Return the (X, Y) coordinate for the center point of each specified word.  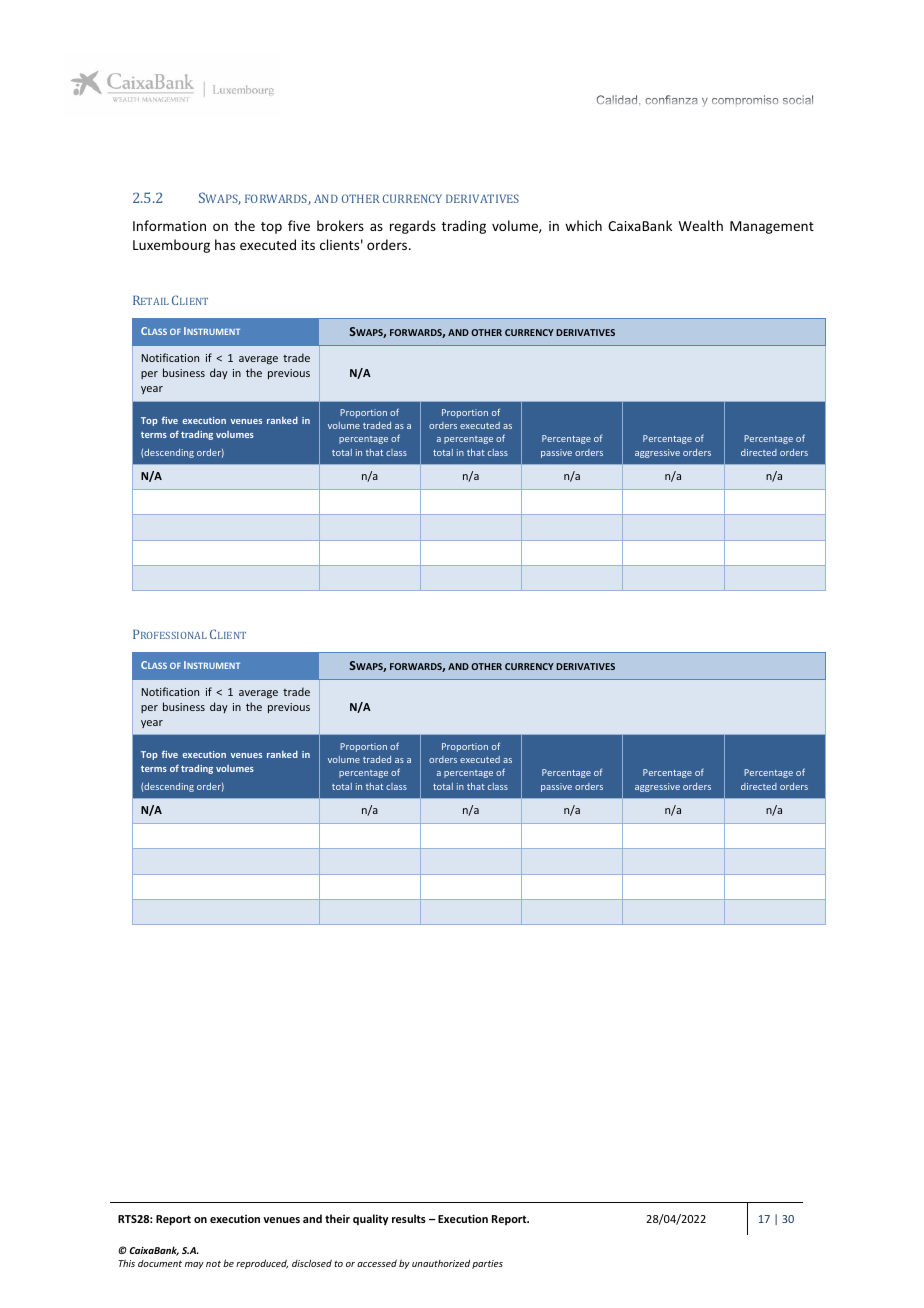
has (225, 244)
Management (772, 227)
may (194, 1265)
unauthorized (441, 1263)
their (337, 1218)
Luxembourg (171, 246)
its (308, 245)
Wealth (701, 225)
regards (413, 227)
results (409, 1218)
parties (487, 1264)
